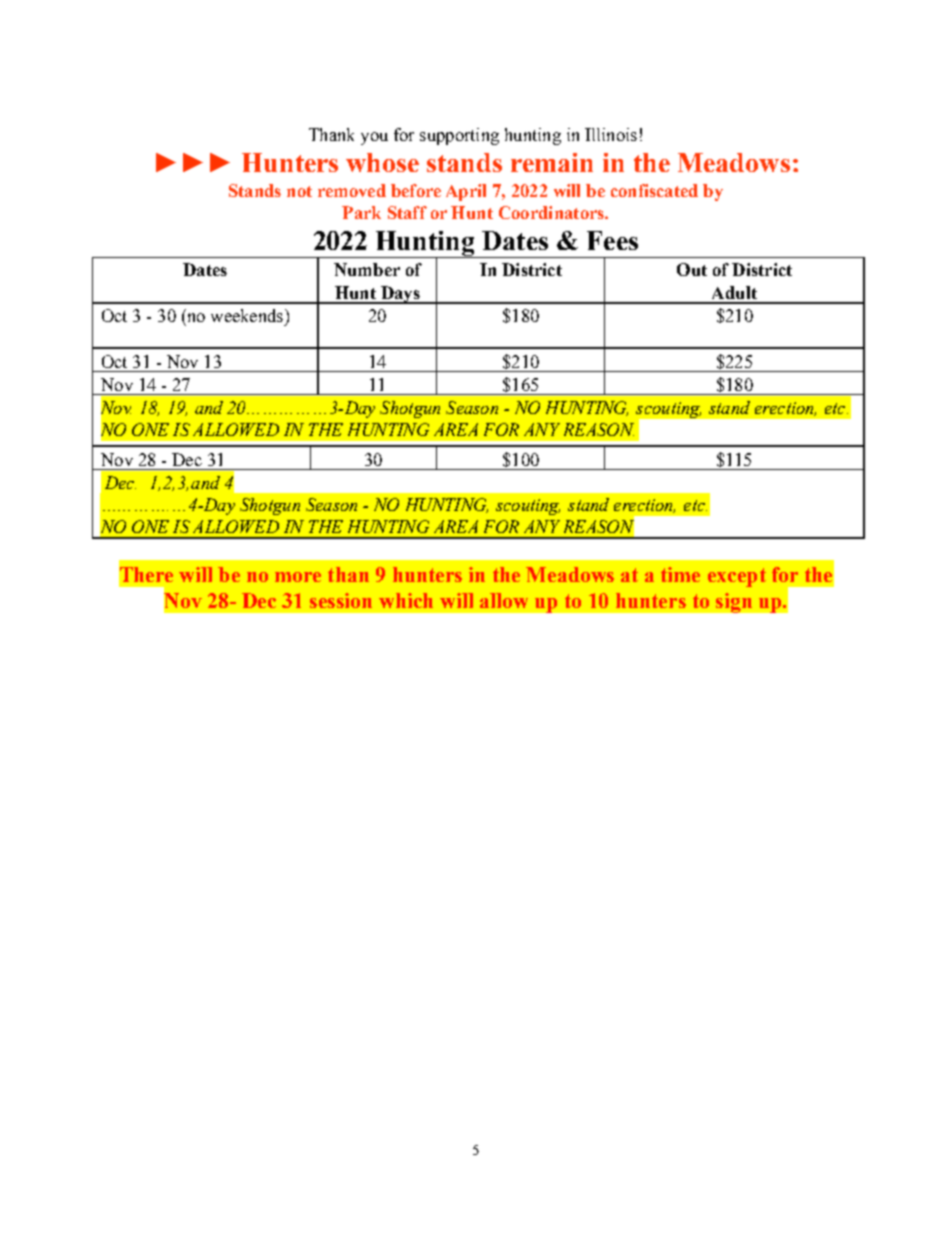 This image has height=1233, width=952. What do you see at coordinates (459, 136) in the image?
I see `supporting` at bounding box center [459, 136].
